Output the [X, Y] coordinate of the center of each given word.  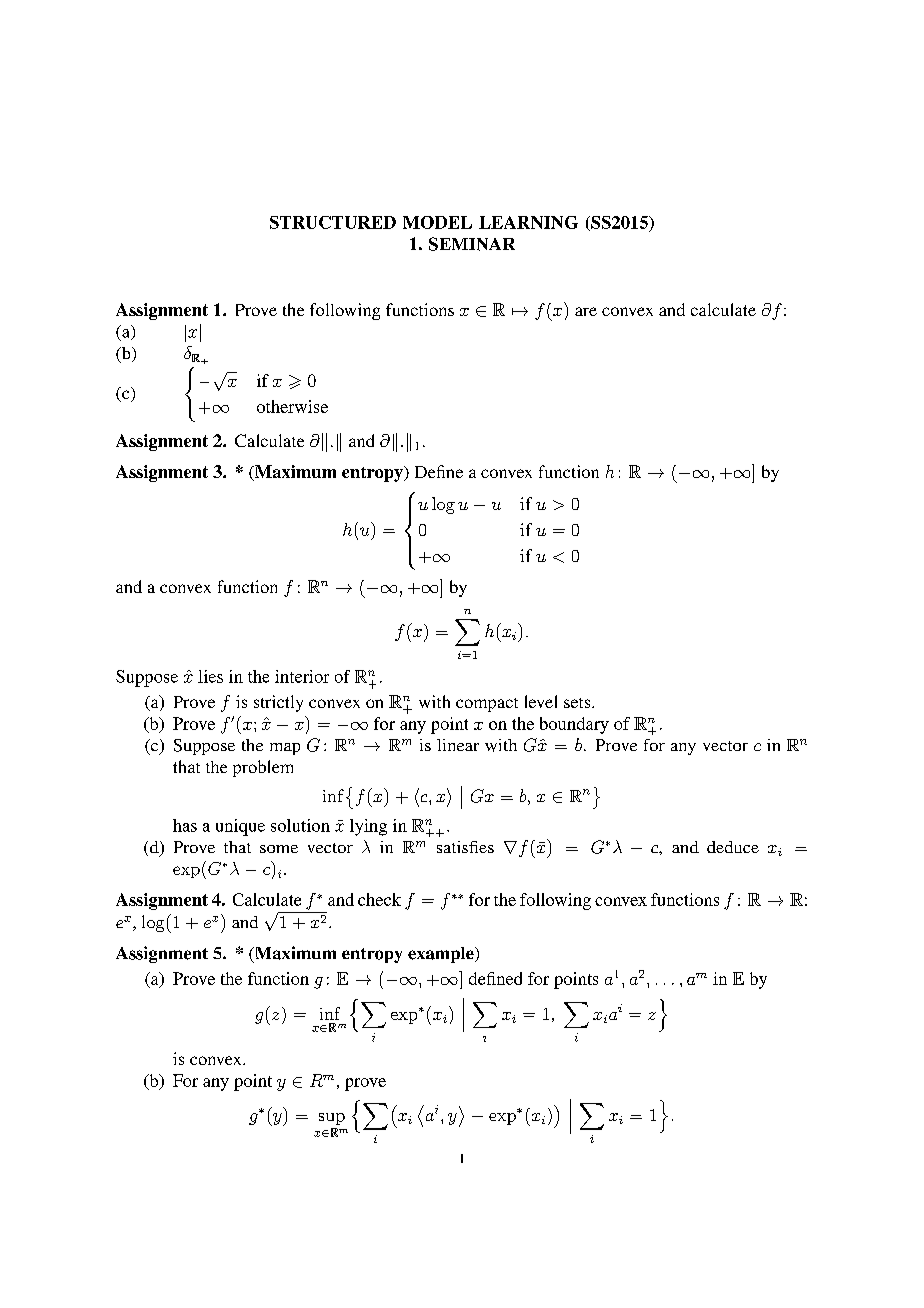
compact [487, 705]
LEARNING [528, 222]
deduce [733, 847]
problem [263, 768]
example [442, 955]
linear [458, 745]
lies [210, 676]
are [586, 311]
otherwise [292, 406]
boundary [574, 725]
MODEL [437, 222]
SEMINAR [472, 244]
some [279, 849]
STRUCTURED [333, 222]
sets [578, 703]
